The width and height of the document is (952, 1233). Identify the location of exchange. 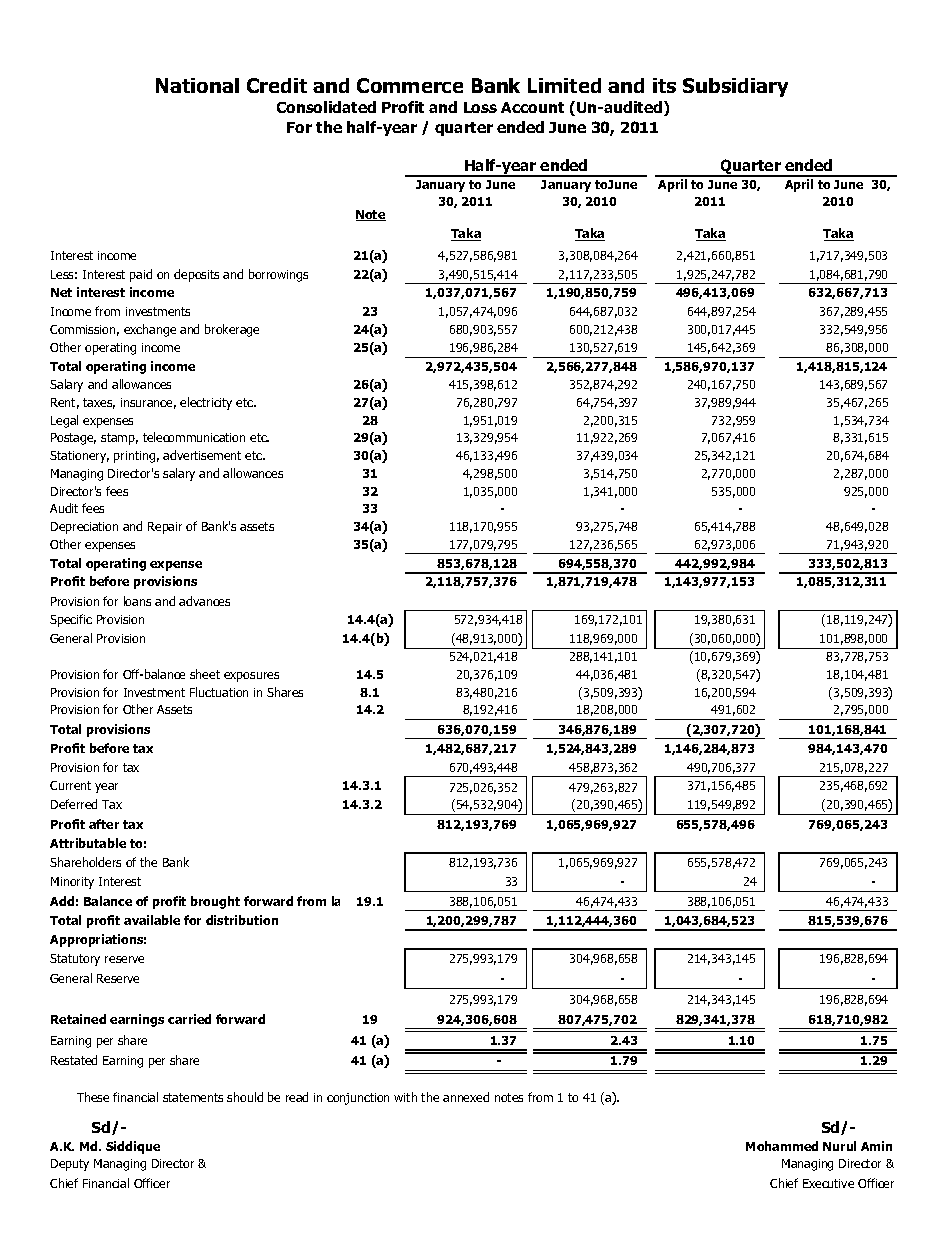
(150, 330).
